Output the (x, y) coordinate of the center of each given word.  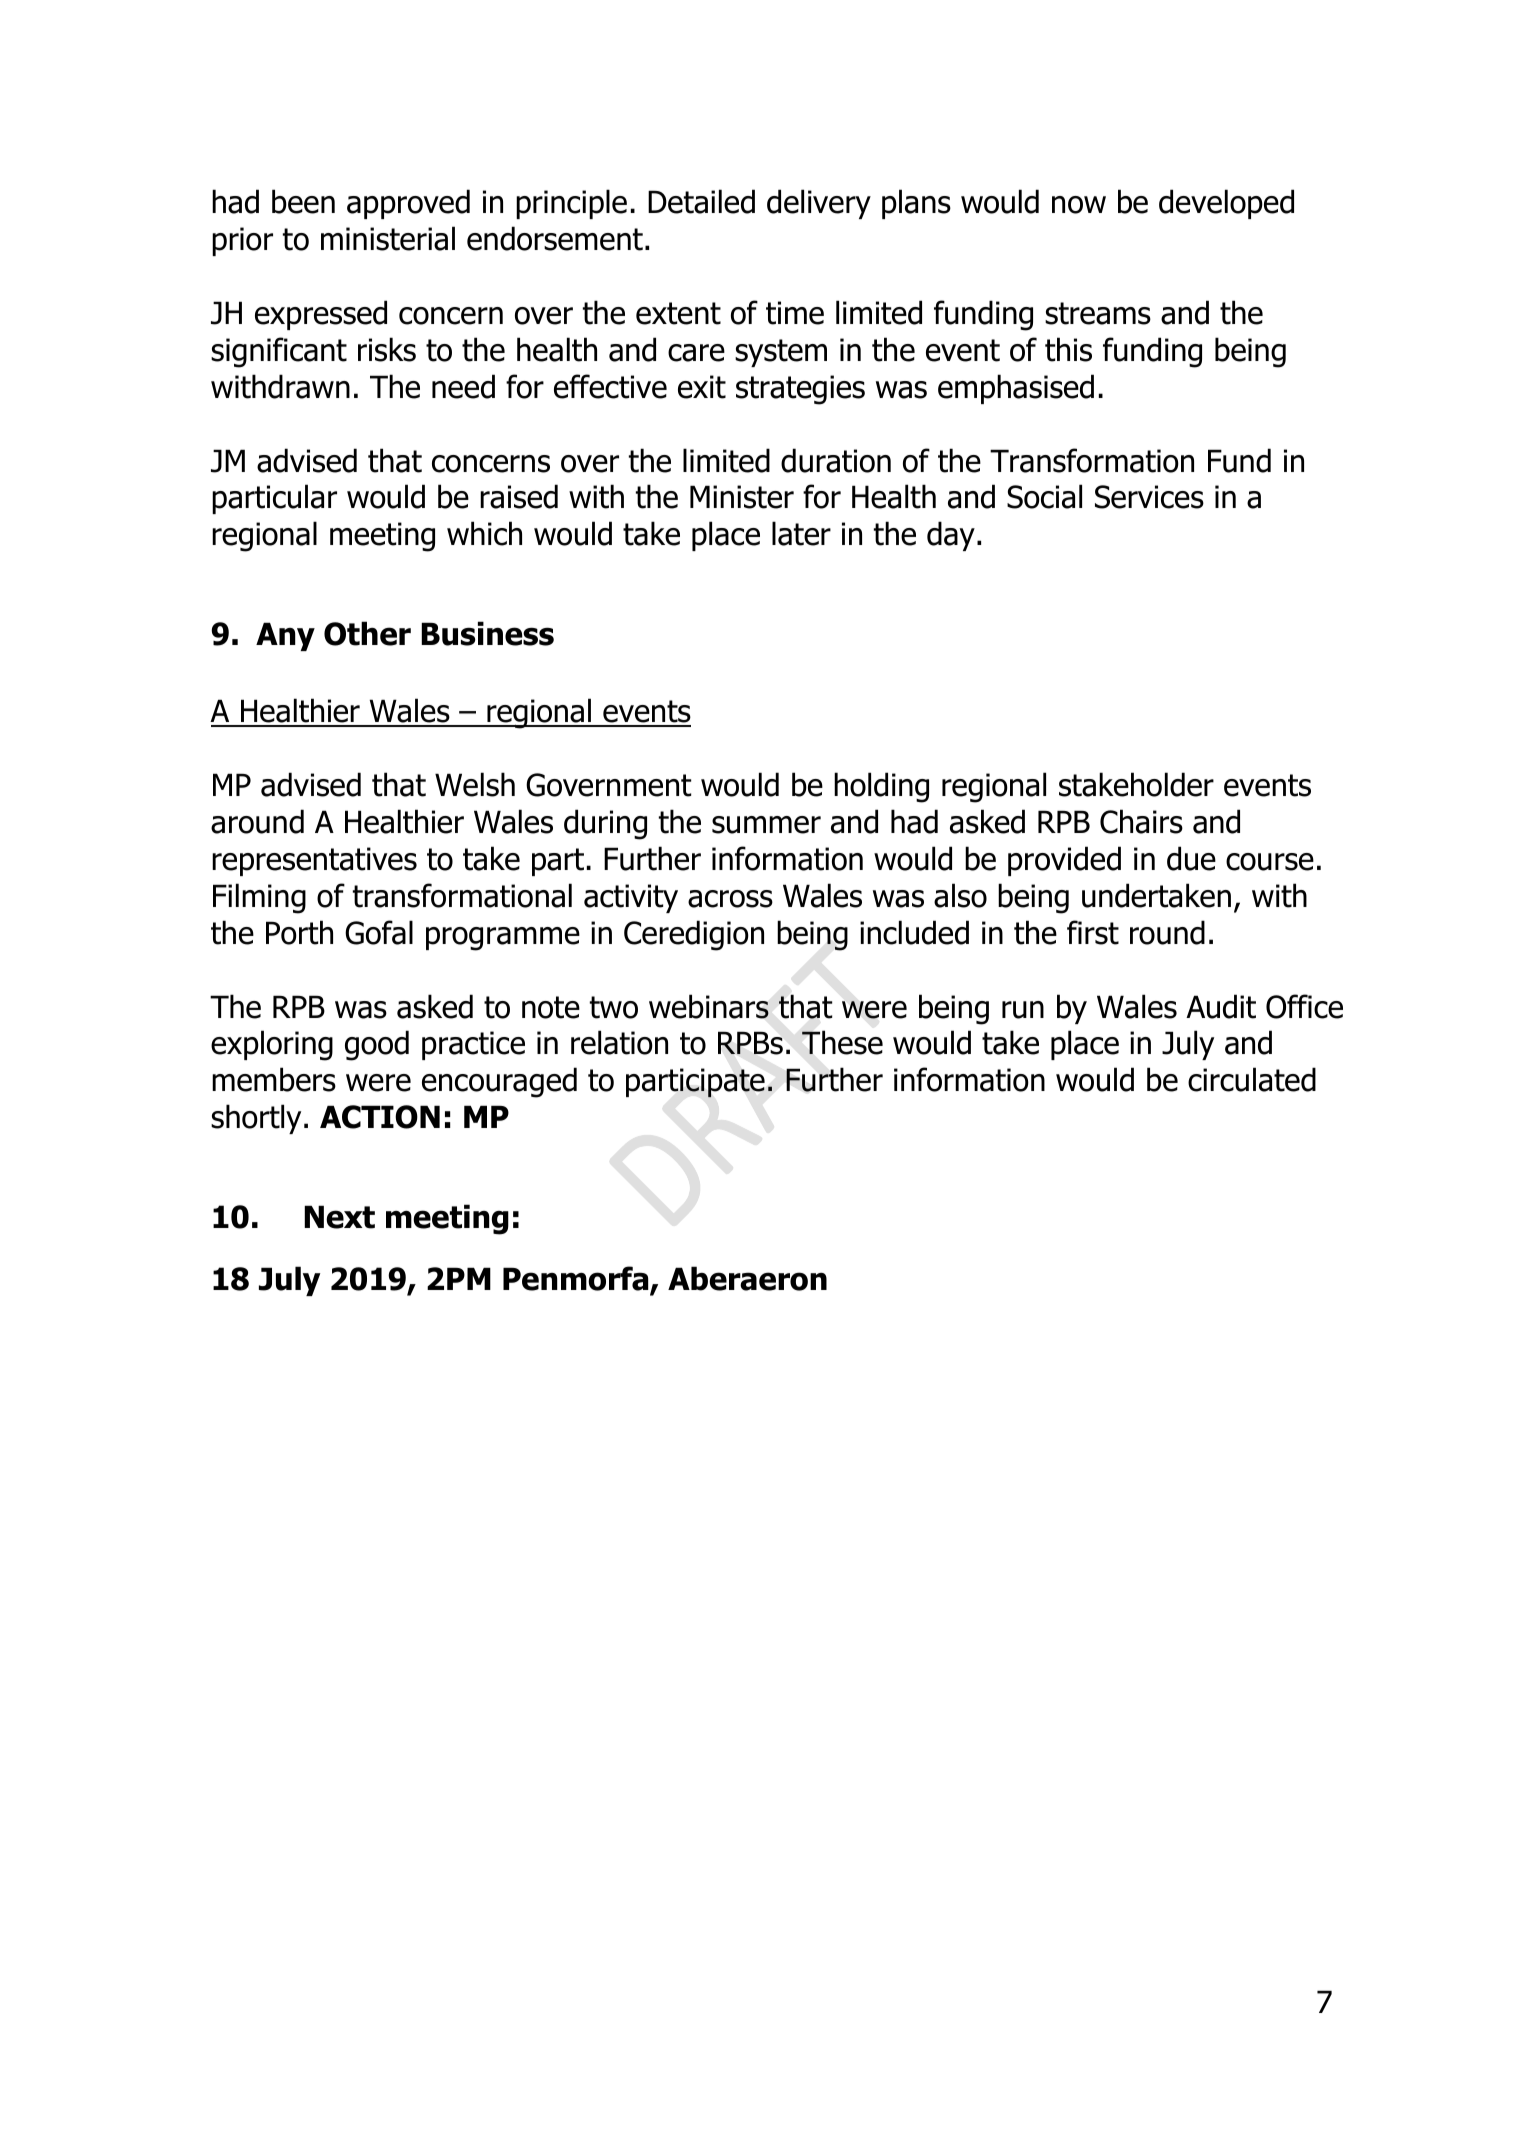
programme (503, 939)
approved (408, 204)
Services (1149, 497)
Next (339, 1217)
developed (1226, 204)
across (730, 899)
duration (836, 460)
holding (881, 787)
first (1093, 932)
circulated (1252, 1079)
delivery (819, 204)
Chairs (1141, 821)
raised (519, 496)
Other (367, 633)
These (842, 1042)
